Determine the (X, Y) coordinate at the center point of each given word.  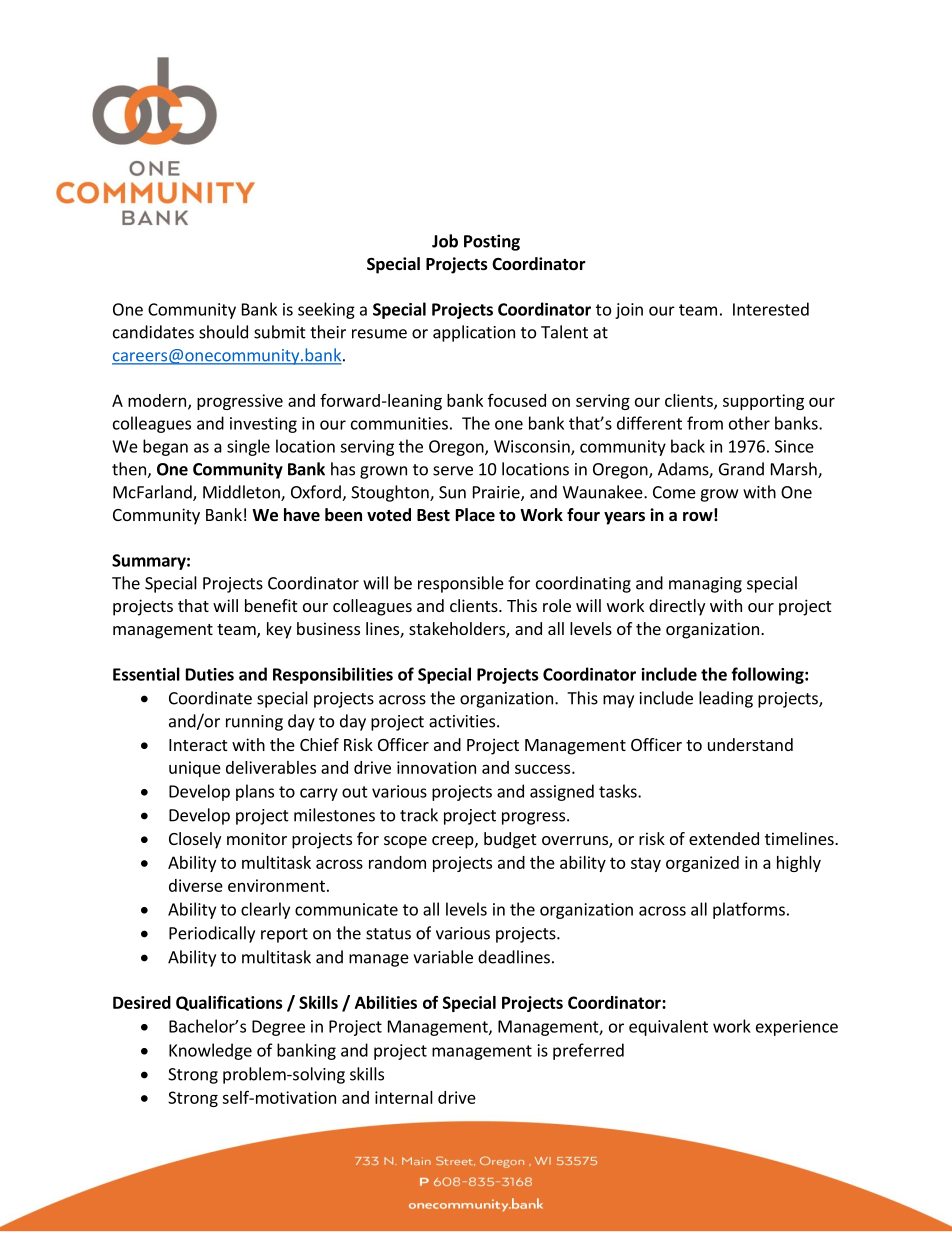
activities (463, 721)
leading (726, 699)
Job (445, 241)
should (223, 332)
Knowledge (210, 1051)
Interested (771, 309)
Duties (210, 674)
